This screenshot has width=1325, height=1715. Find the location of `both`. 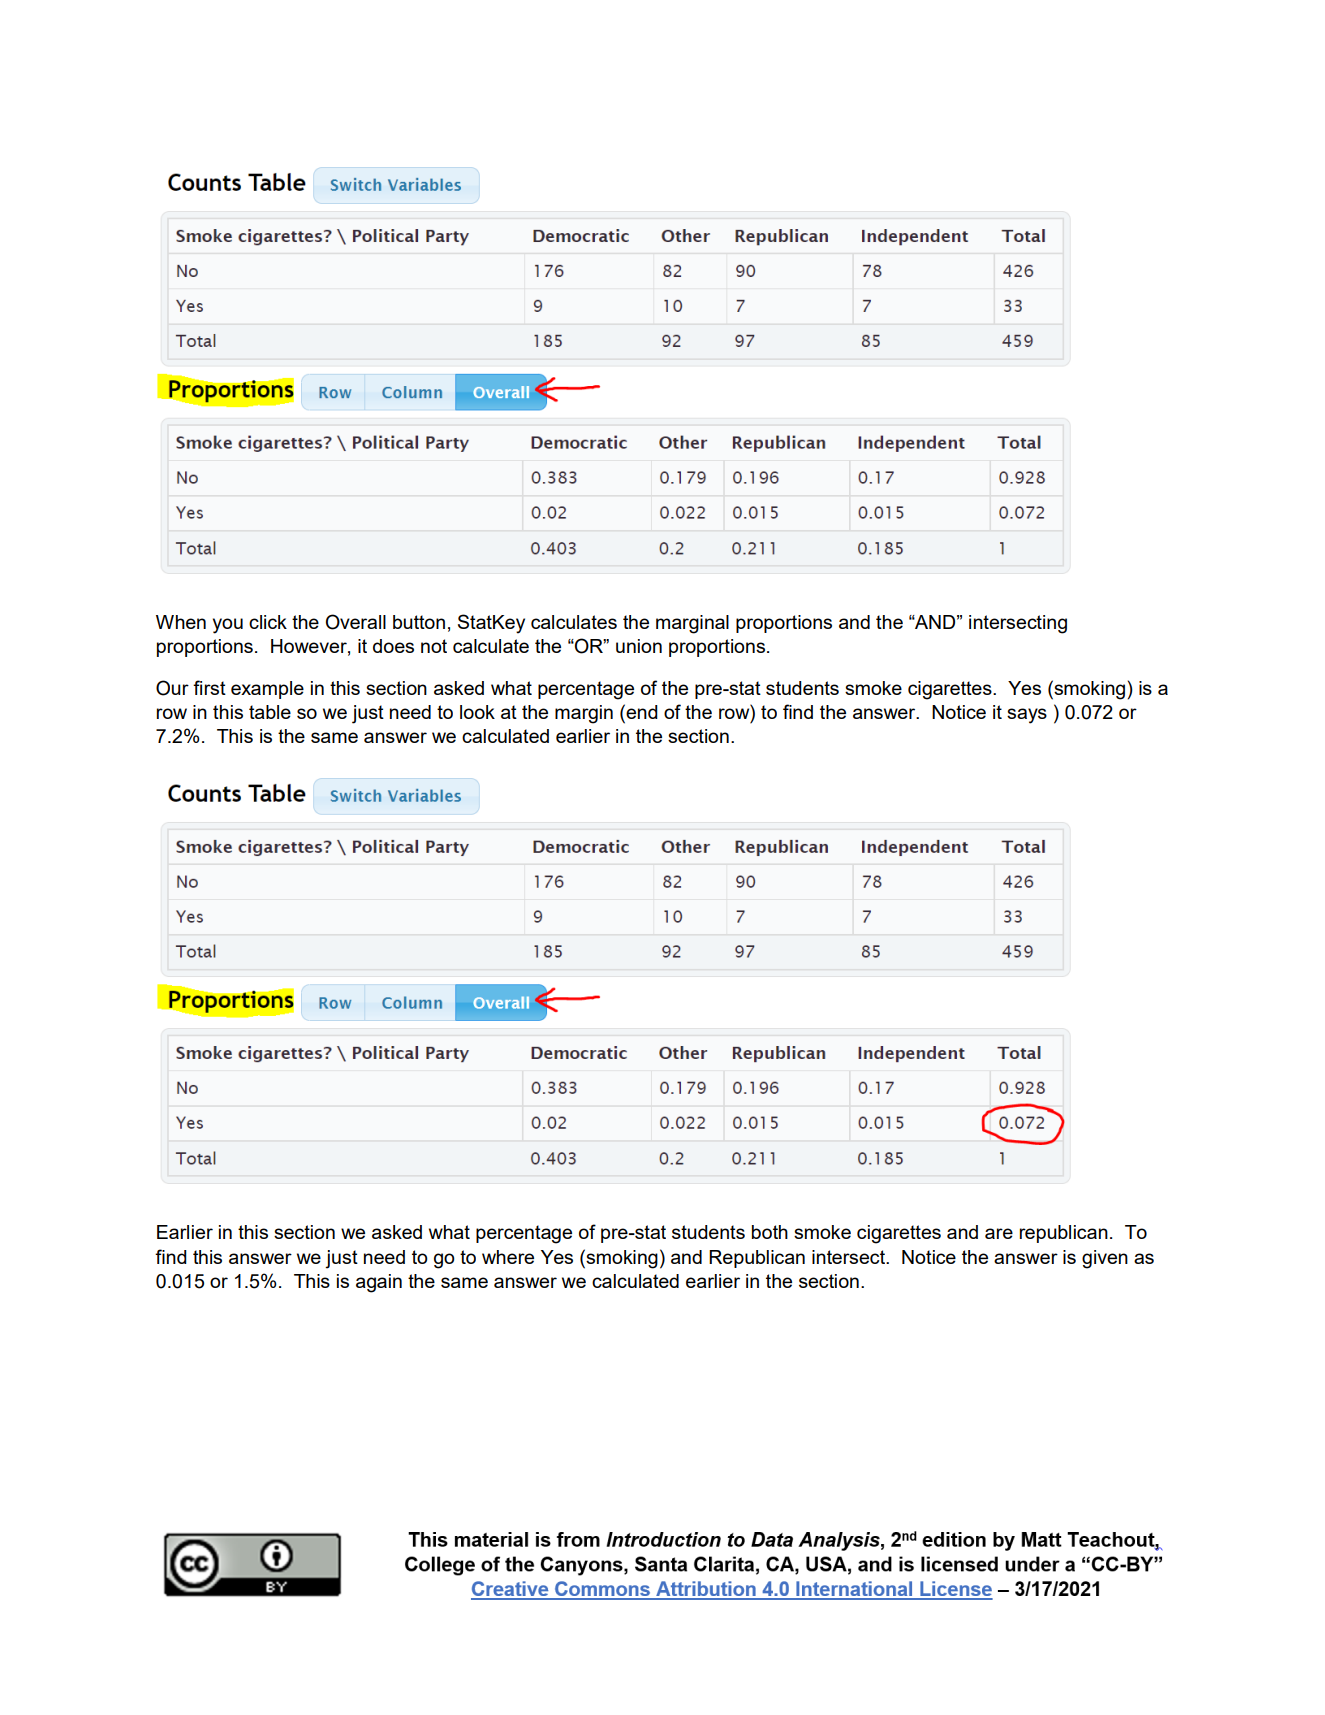

both is located at coordinates (770, 1232).
